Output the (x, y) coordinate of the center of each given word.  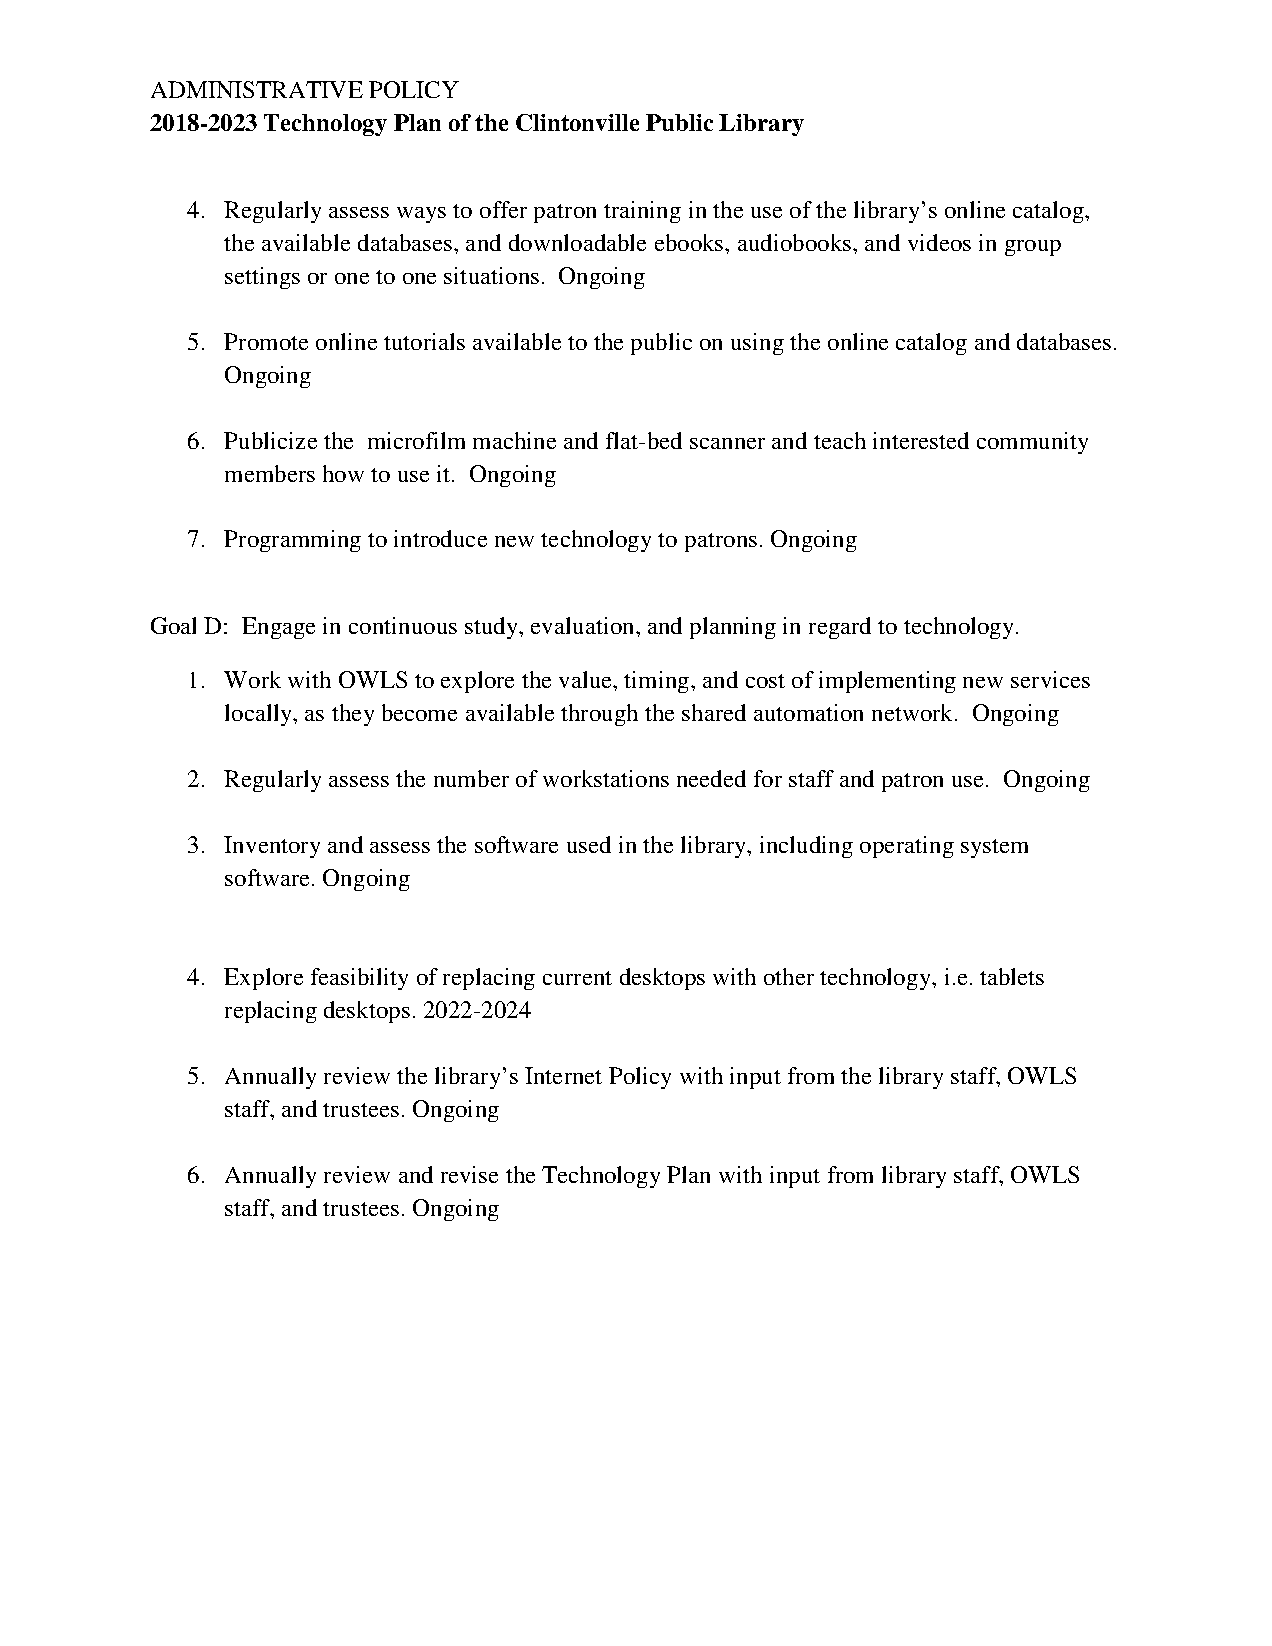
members (270, 473)
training (642, 212)
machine (514, 440)
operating (907, 847)
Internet (563, 1075)
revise (469, 1174)
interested (921, 440)
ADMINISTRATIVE (257, 89)
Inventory (272, 847)
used (589, 844)
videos (939, 242)
